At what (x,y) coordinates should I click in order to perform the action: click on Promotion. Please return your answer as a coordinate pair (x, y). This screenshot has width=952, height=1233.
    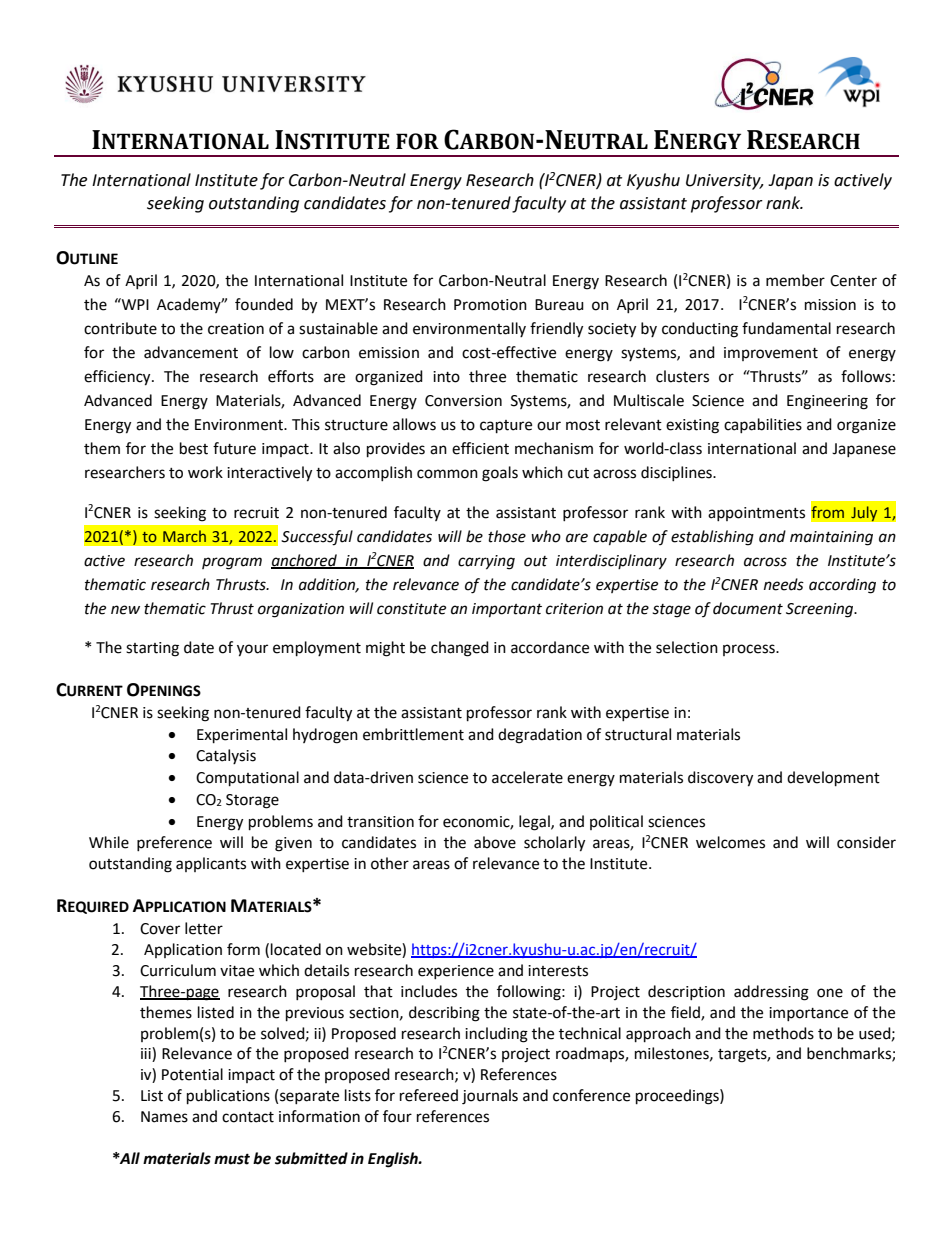
    Looking at the image, I should click on (490, 305).
